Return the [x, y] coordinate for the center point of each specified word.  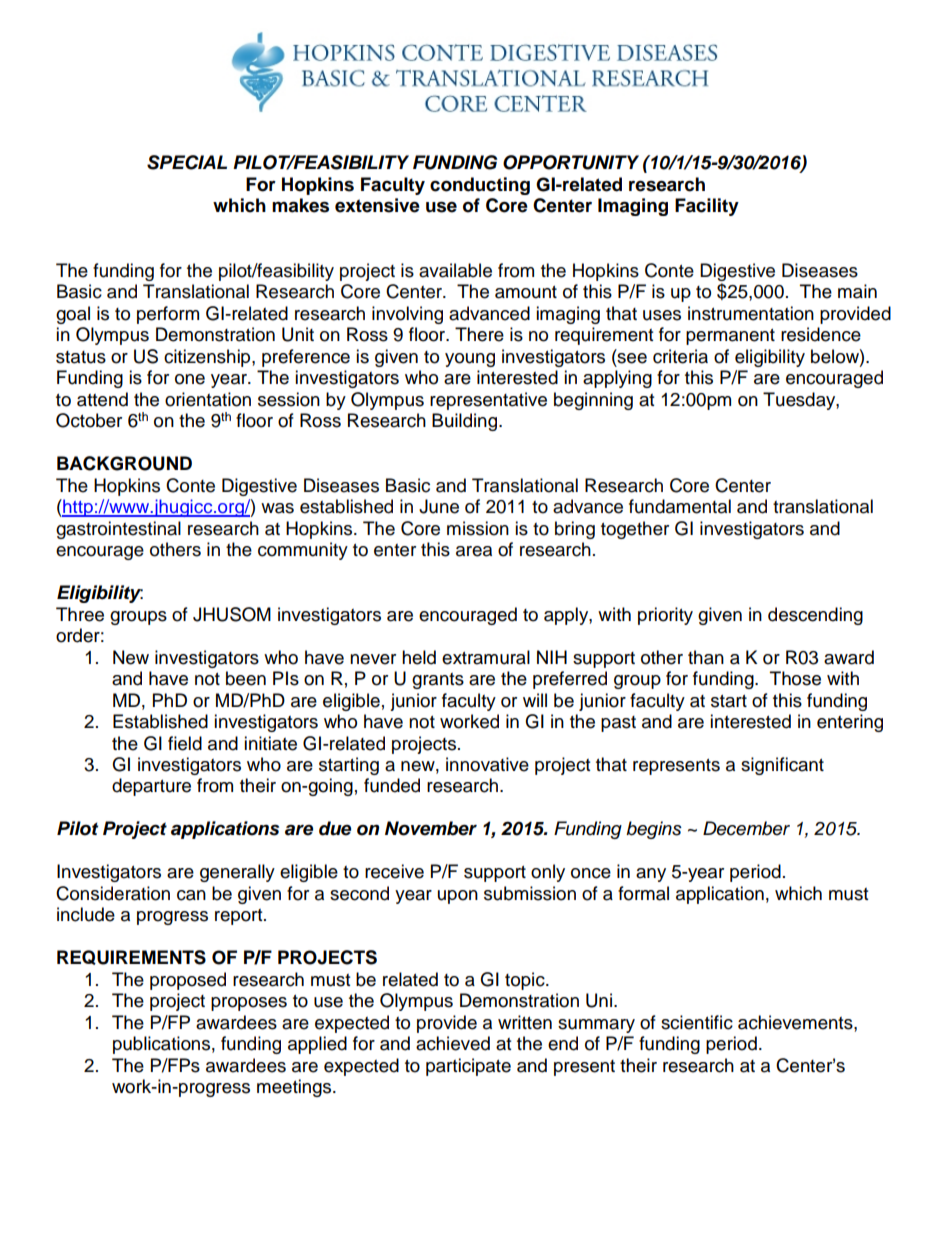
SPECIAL [187, 162]
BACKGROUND [124, 463]
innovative [487, 764]
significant [782, 766]
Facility [707, 207]
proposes [249, 1004]
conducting [480, 186]
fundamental [680, 506]
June [439, 506]
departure [151, 787]
